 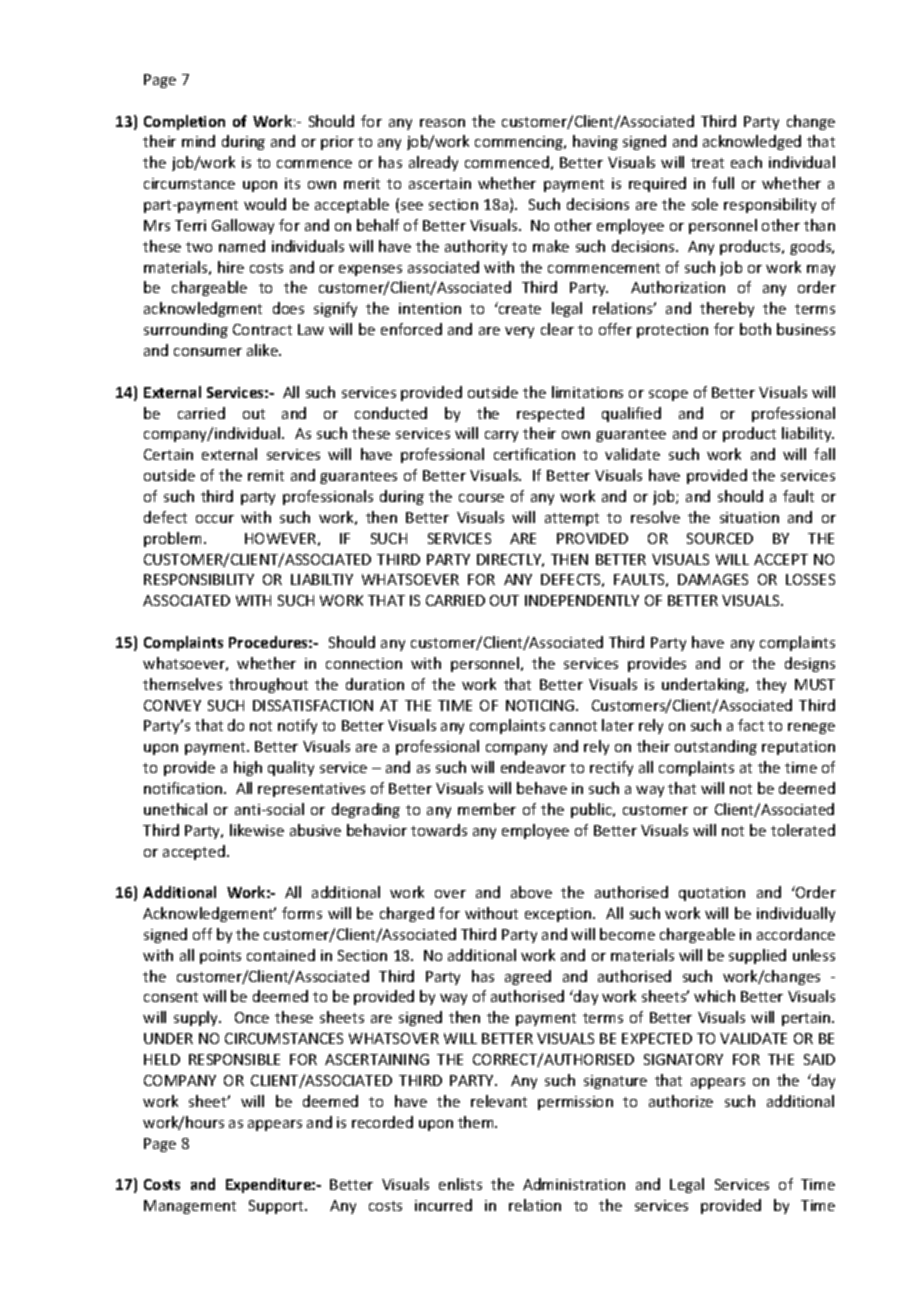 I want to click on Support, so click(x=277, y=1207).
